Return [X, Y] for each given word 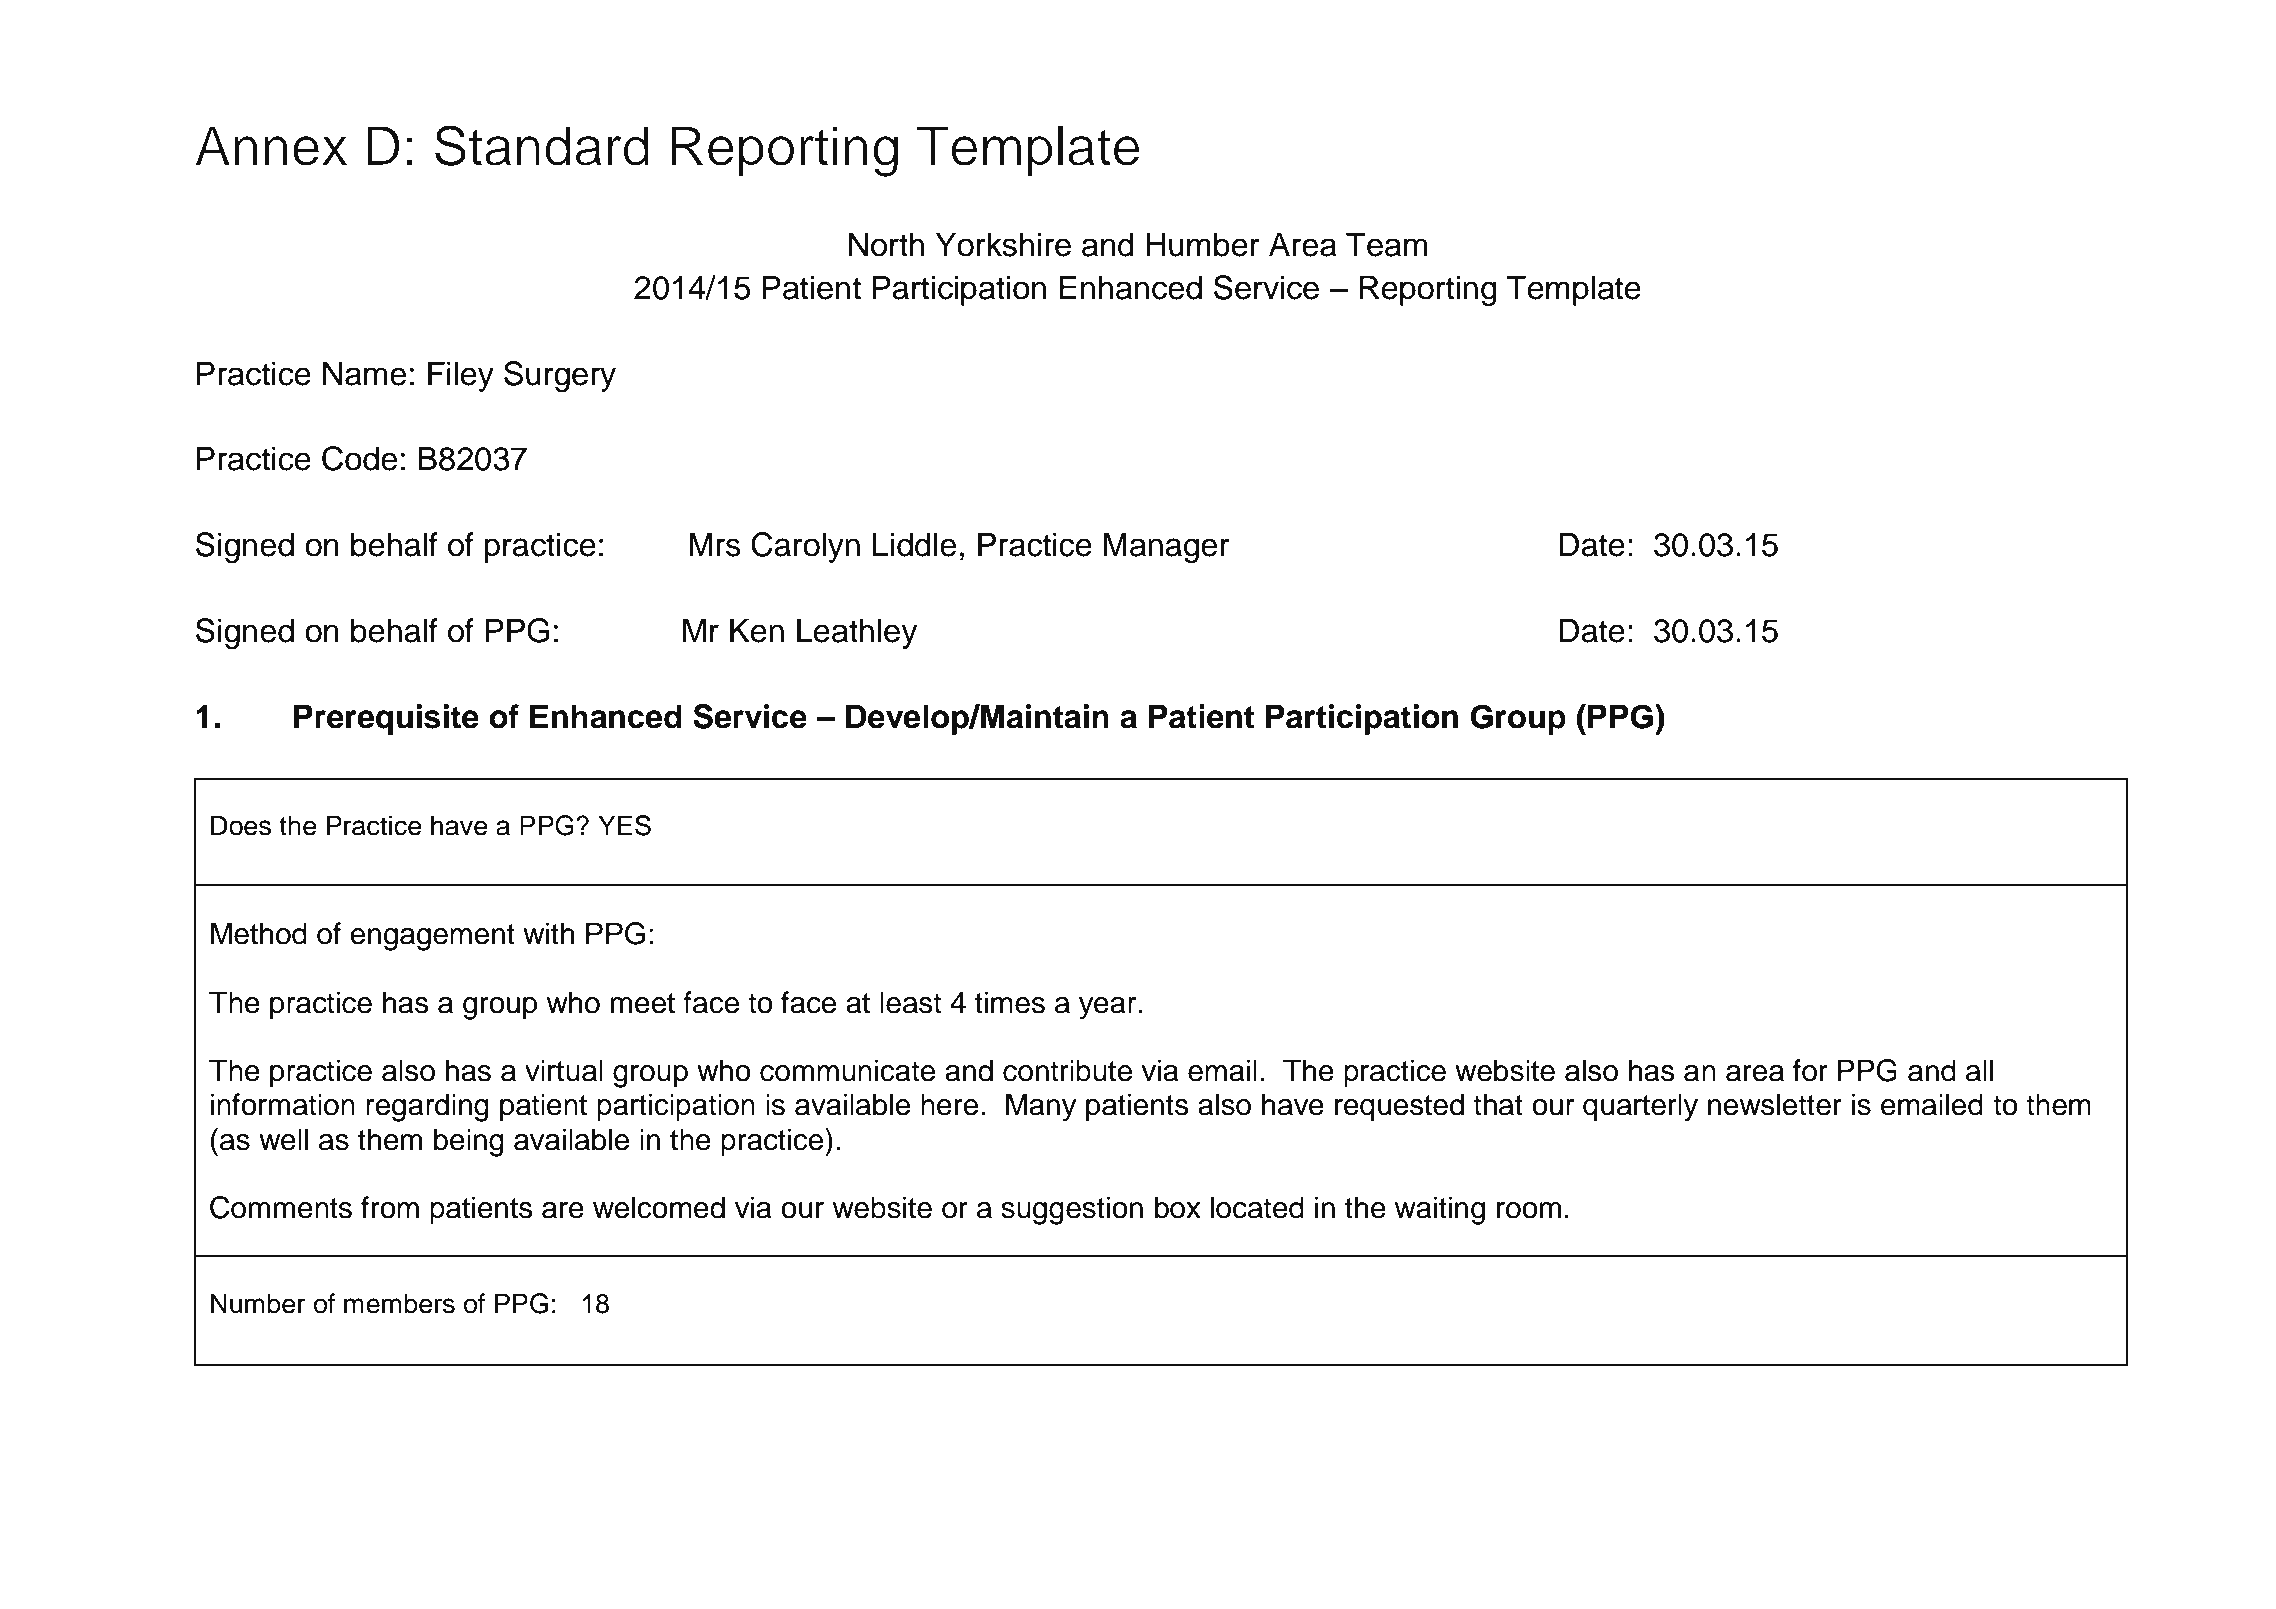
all [1979, 1070]
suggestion [1072, 1210]
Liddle [914, 544]
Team [1386, 244]
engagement [432, 937]
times [1010, 1002]
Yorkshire [1003, 244]
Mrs [714, 544]
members [399, 1303]
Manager [1167, 547]
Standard [542, 145]
